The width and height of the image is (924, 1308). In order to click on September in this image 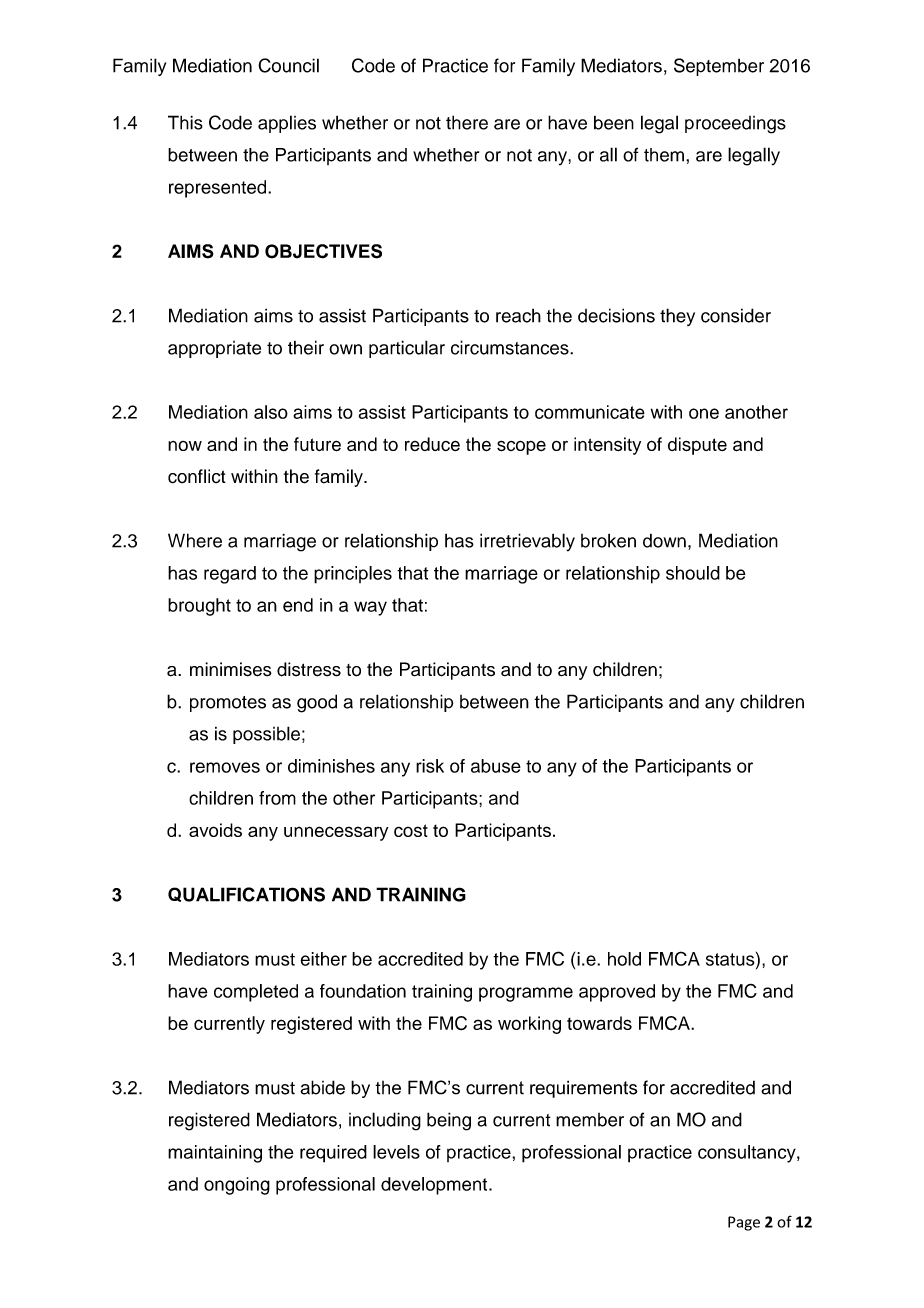, I will do `click(719, 67)`.
